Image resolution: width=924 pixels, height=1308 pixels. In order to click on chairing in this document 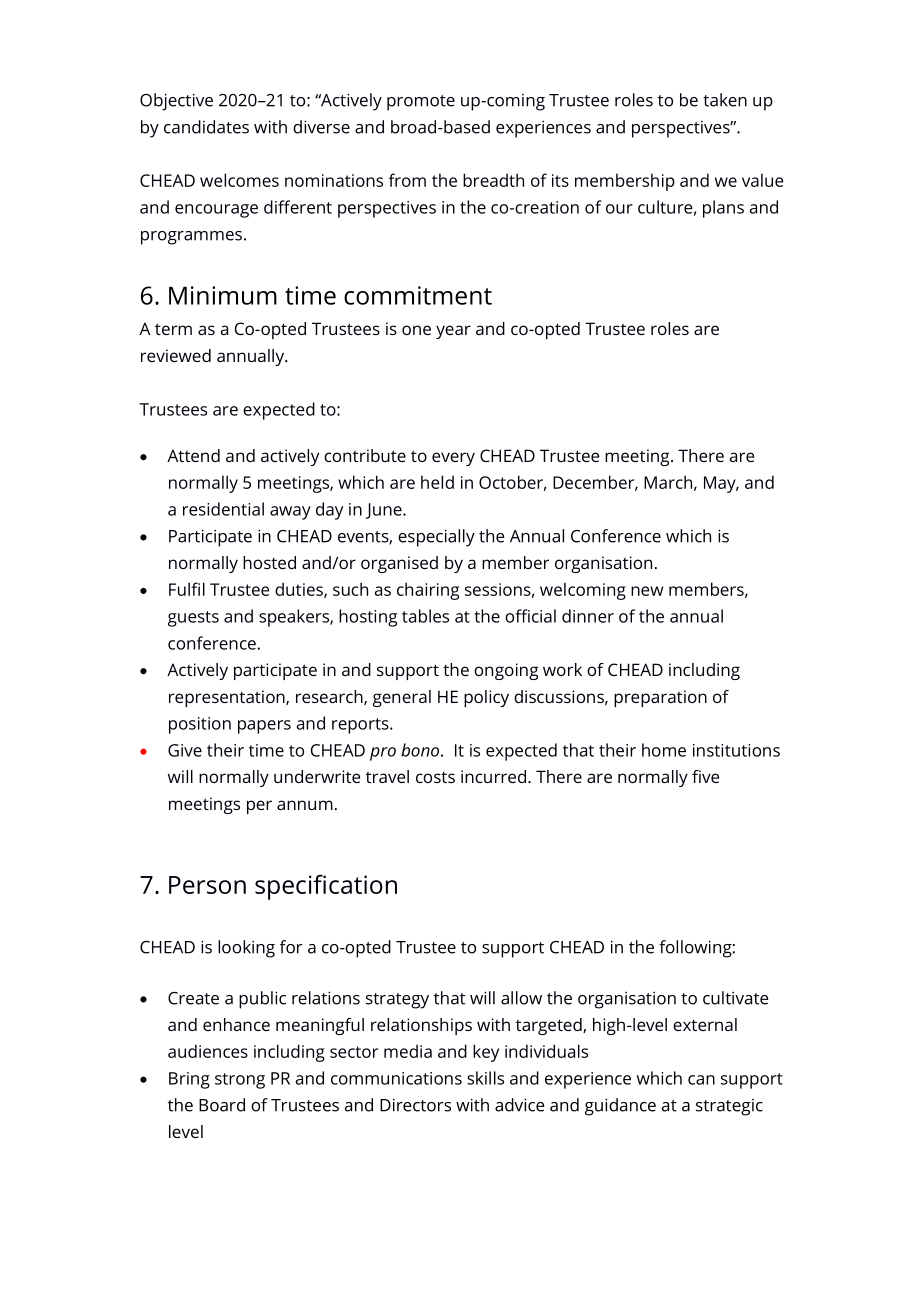, I will do `click(428, 591)`.
